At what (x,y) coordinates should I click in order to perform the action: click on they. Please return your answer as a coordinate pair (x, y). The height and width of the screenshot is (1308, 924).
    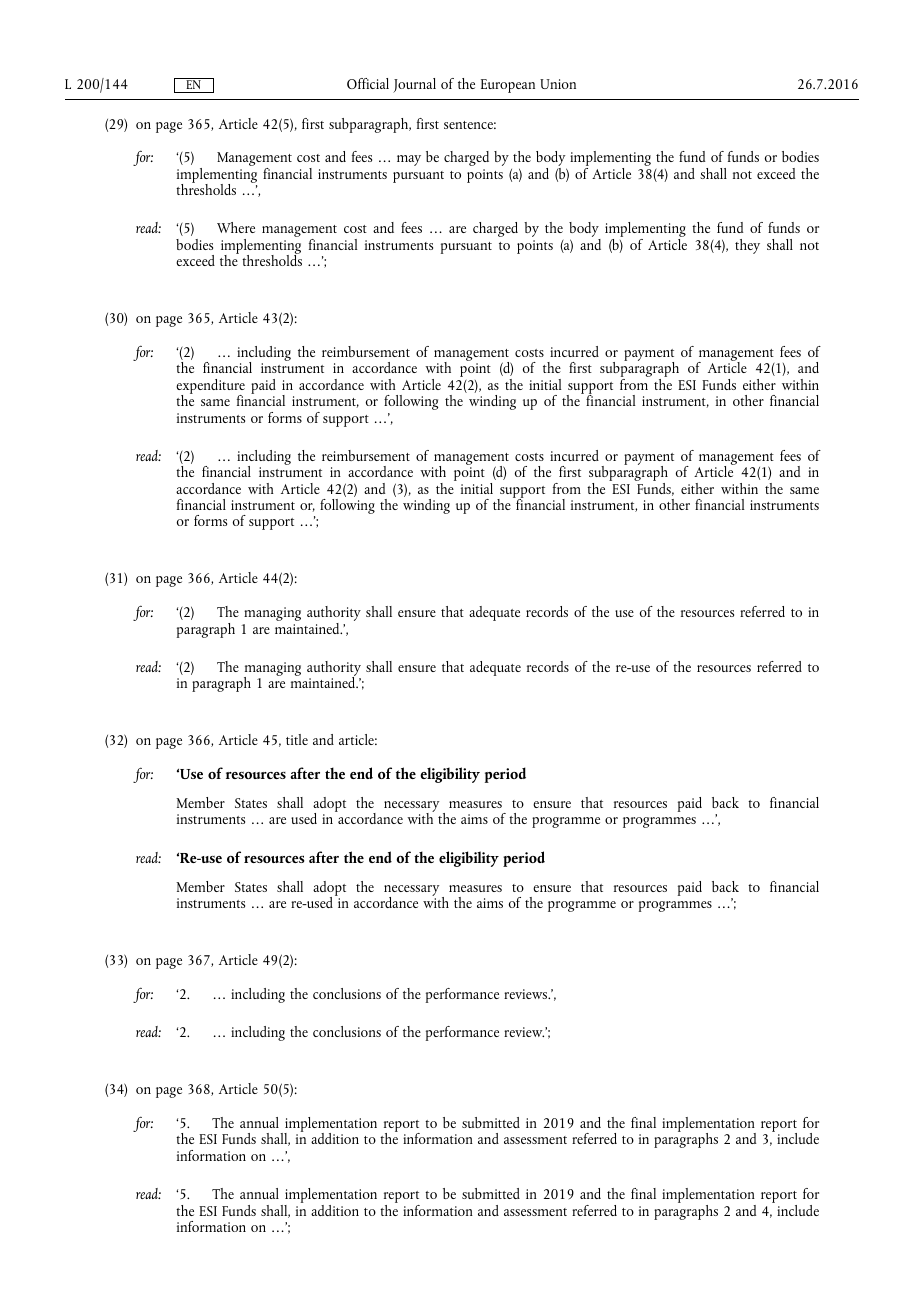
    Looking at the image, I should click on (747, 246).
